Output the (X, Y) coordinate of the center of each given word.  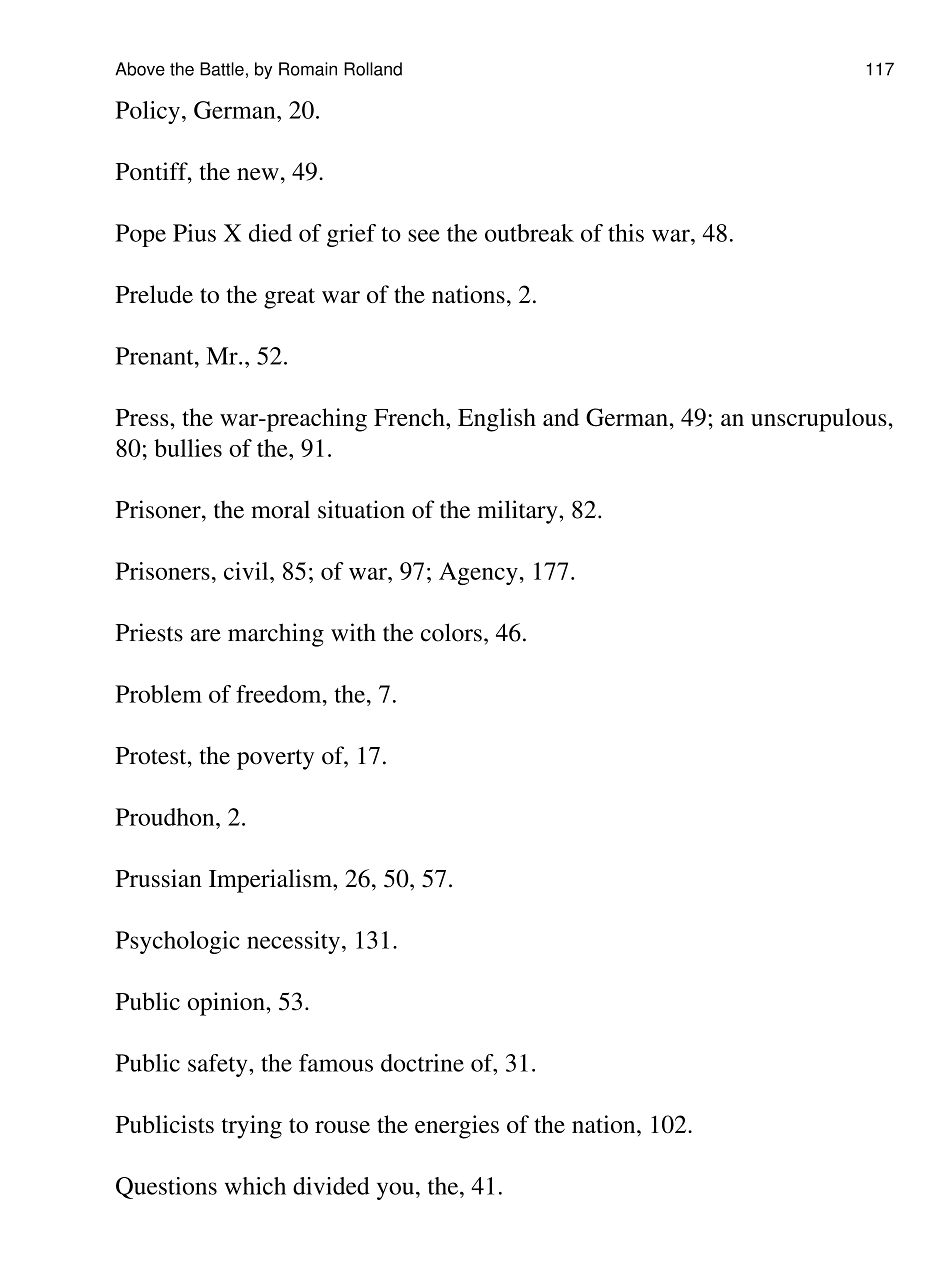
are (206, 635)
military (519, 512)
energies (457, 1127)
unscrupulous (820, 420)
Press (143, 417)
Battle (222, 69)
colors (451, 632)
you (395, 1191)
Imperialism (271, 881)
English (497, 420)
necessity (293, 942)
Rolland (373, 69)
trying (252, 1127)
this (626, 233)
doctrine (422, 1063)
